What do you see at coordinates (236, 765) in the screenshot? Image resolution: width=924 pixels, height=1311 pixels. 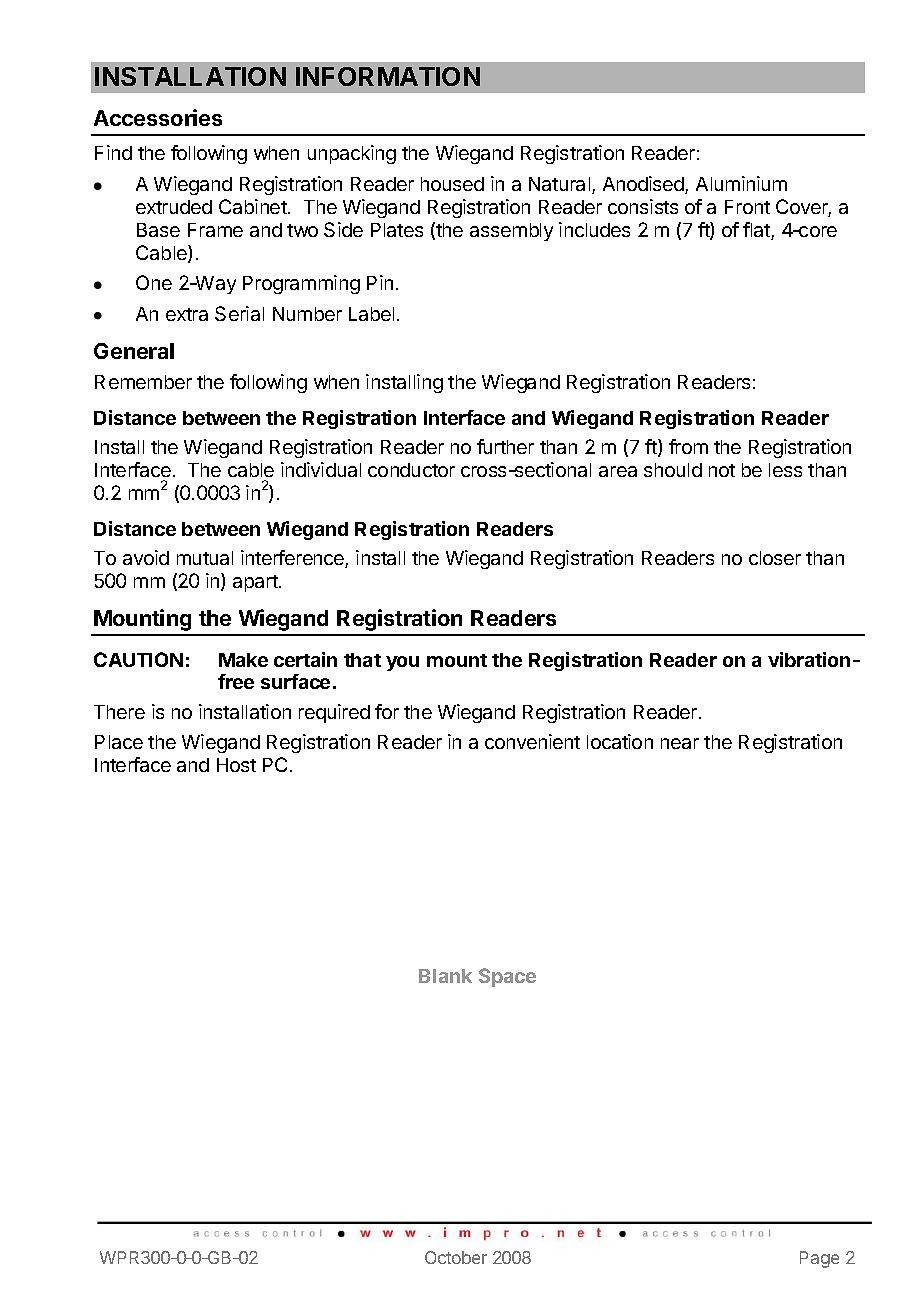 I see `Host` at bounding box center [236, 765].
